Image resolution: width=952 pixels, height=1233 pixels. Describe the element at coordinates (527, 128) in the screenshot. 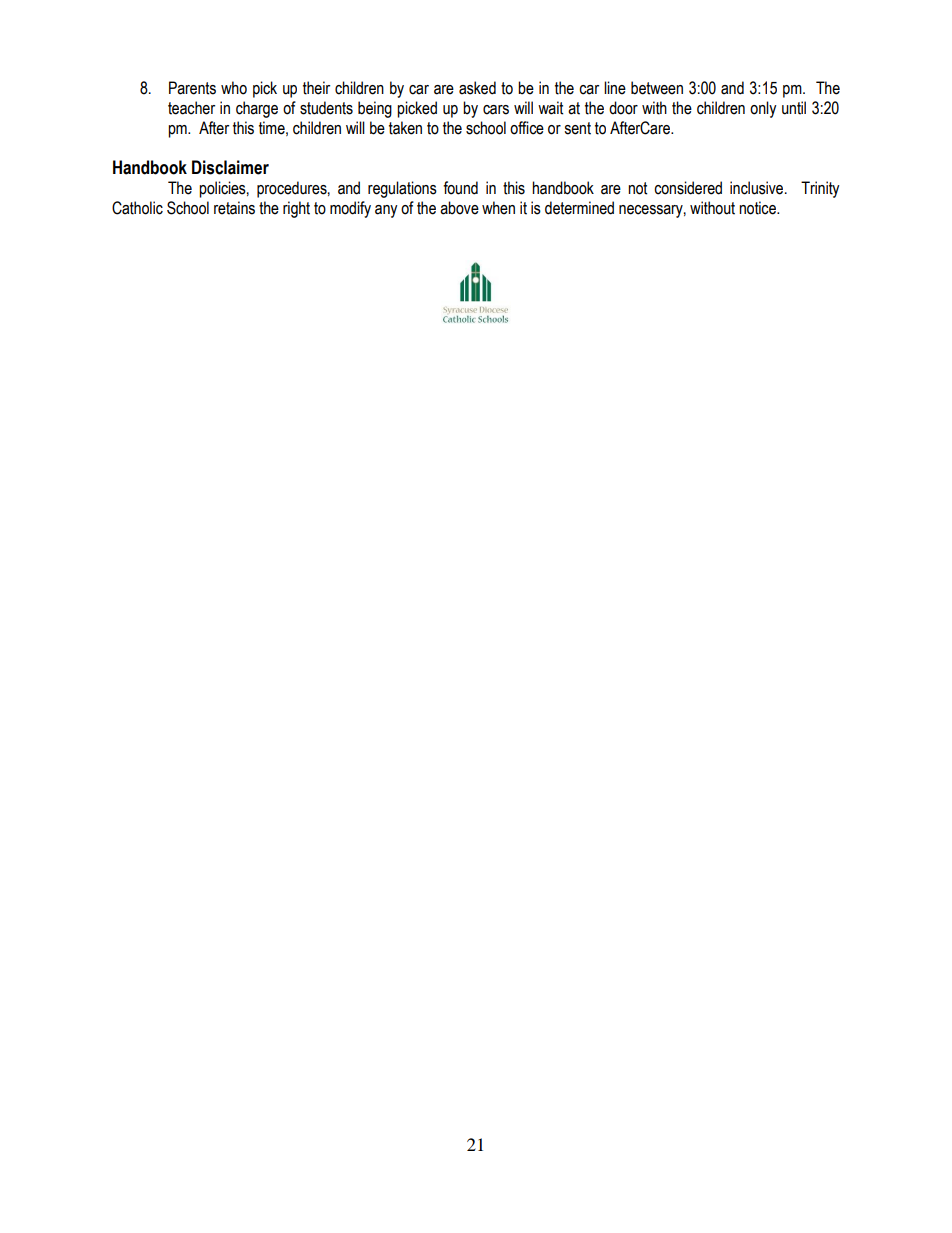

I see `office` at that location.
